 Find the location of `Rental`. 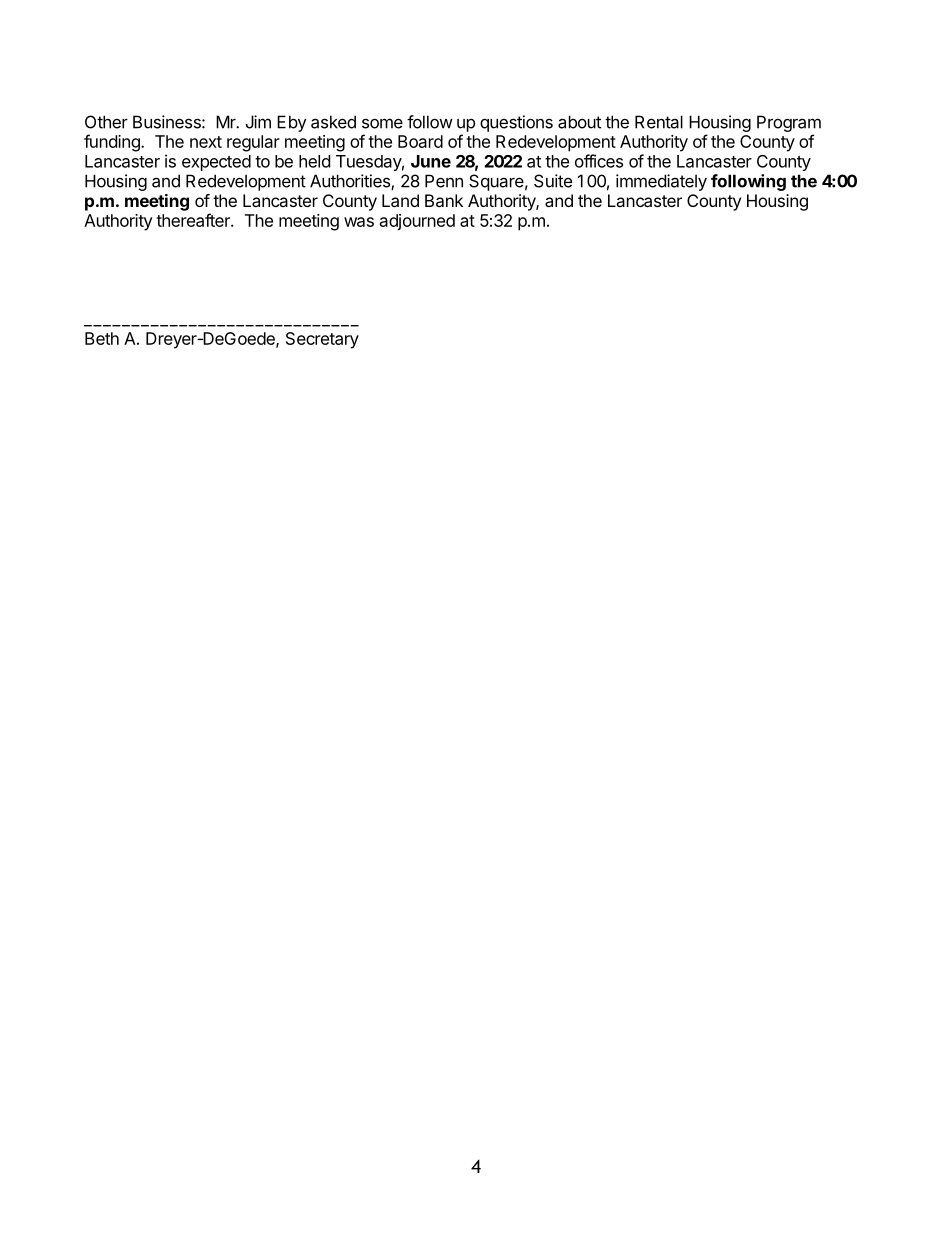

Rental is located at coordinates (659, 122).
